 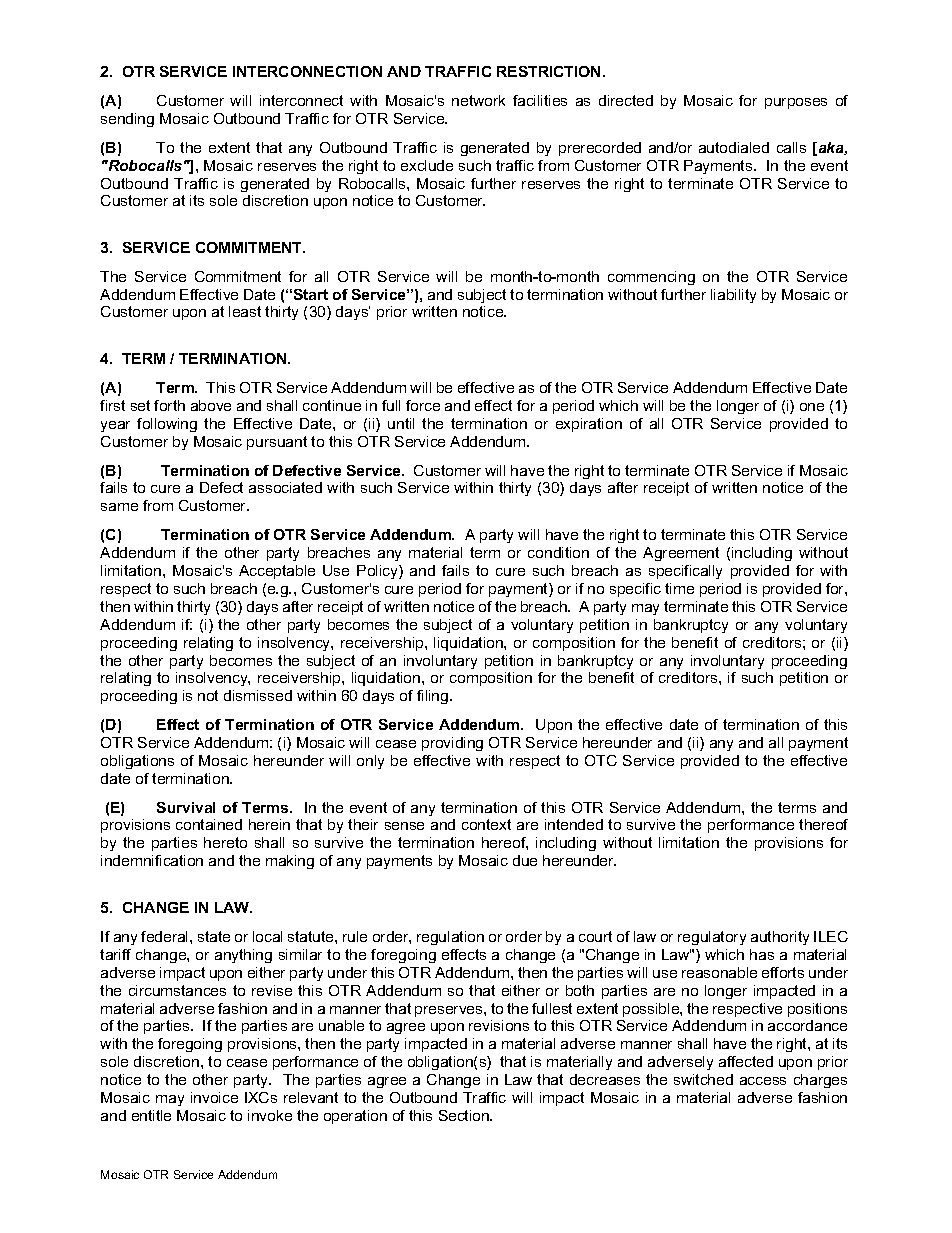 I want to click on OTC, so click(x=601, y=760).
